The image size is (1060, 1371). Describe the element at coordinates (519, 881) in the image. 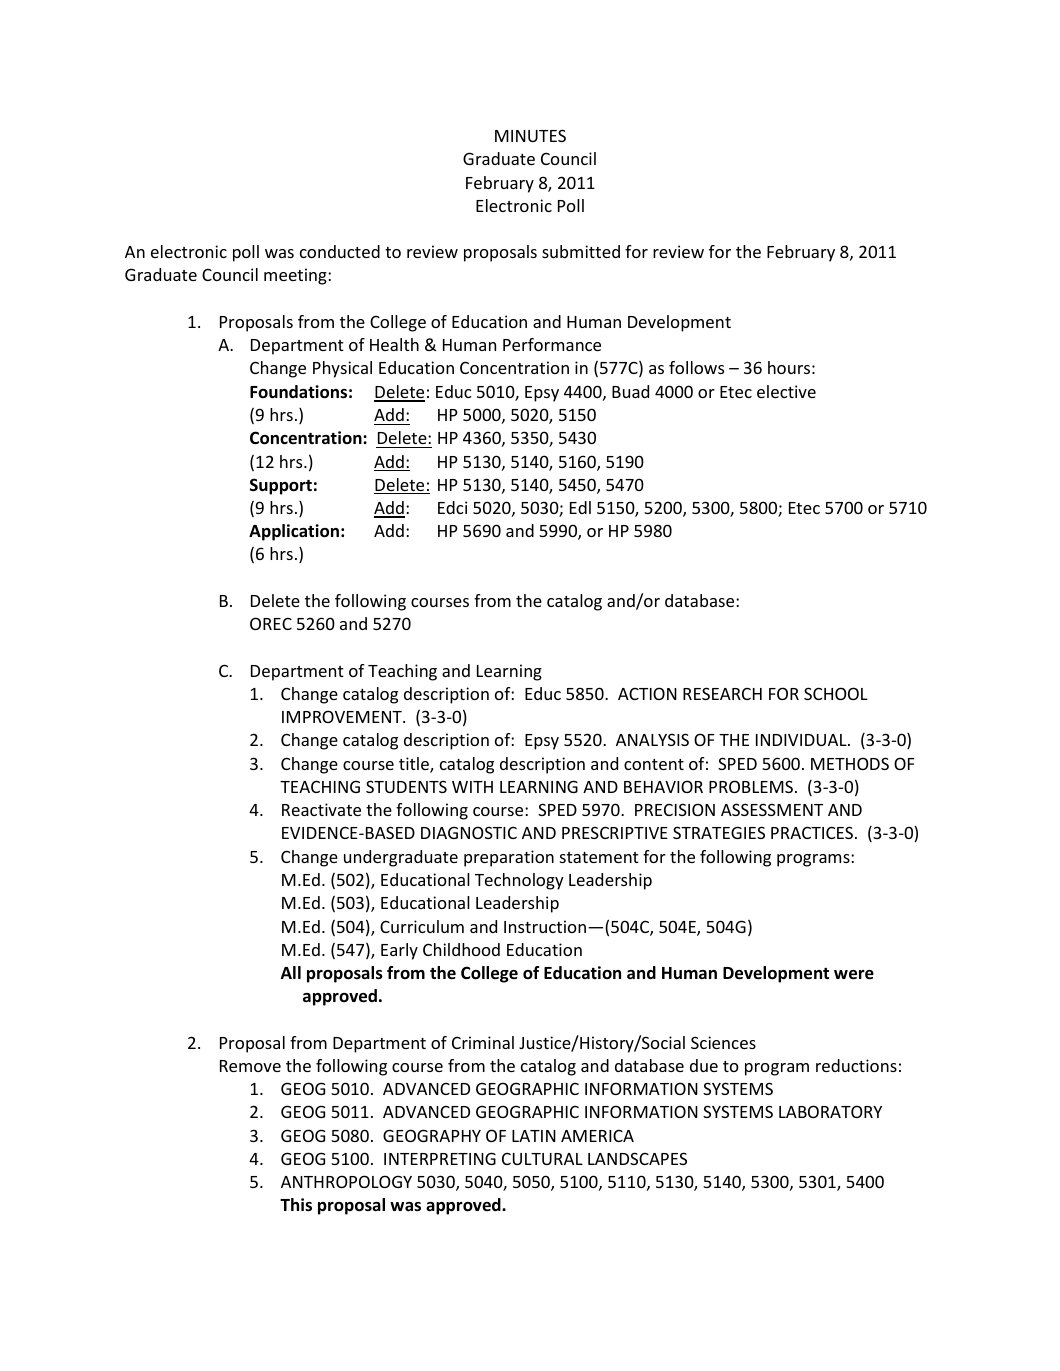

I see `Technology` at that location.
